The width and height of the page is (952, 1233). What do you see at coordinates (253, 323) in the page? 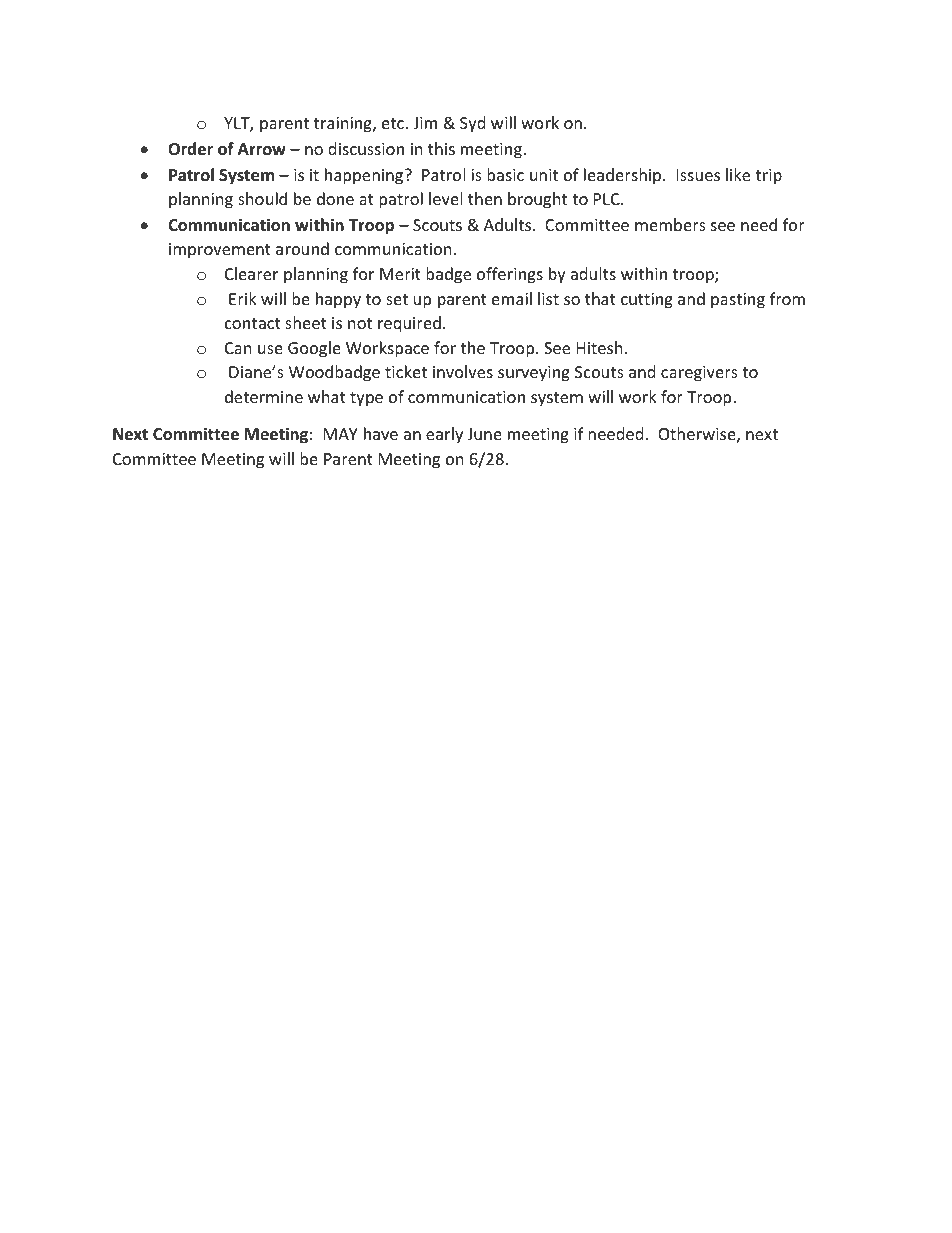
I see `contact` at bounding box center [253, 323].
